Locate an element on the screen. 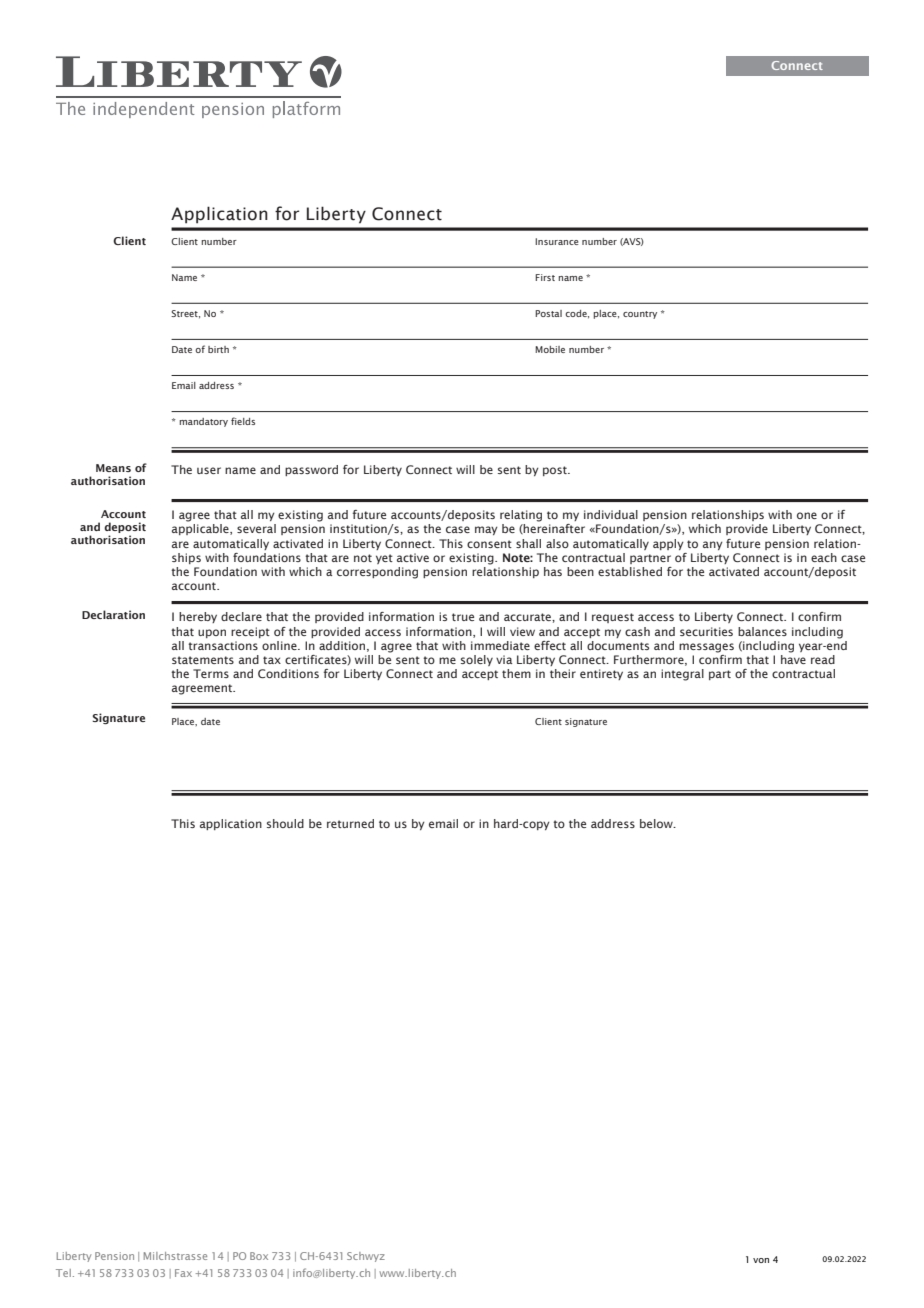  von is located at coordinates (761, 1260).
